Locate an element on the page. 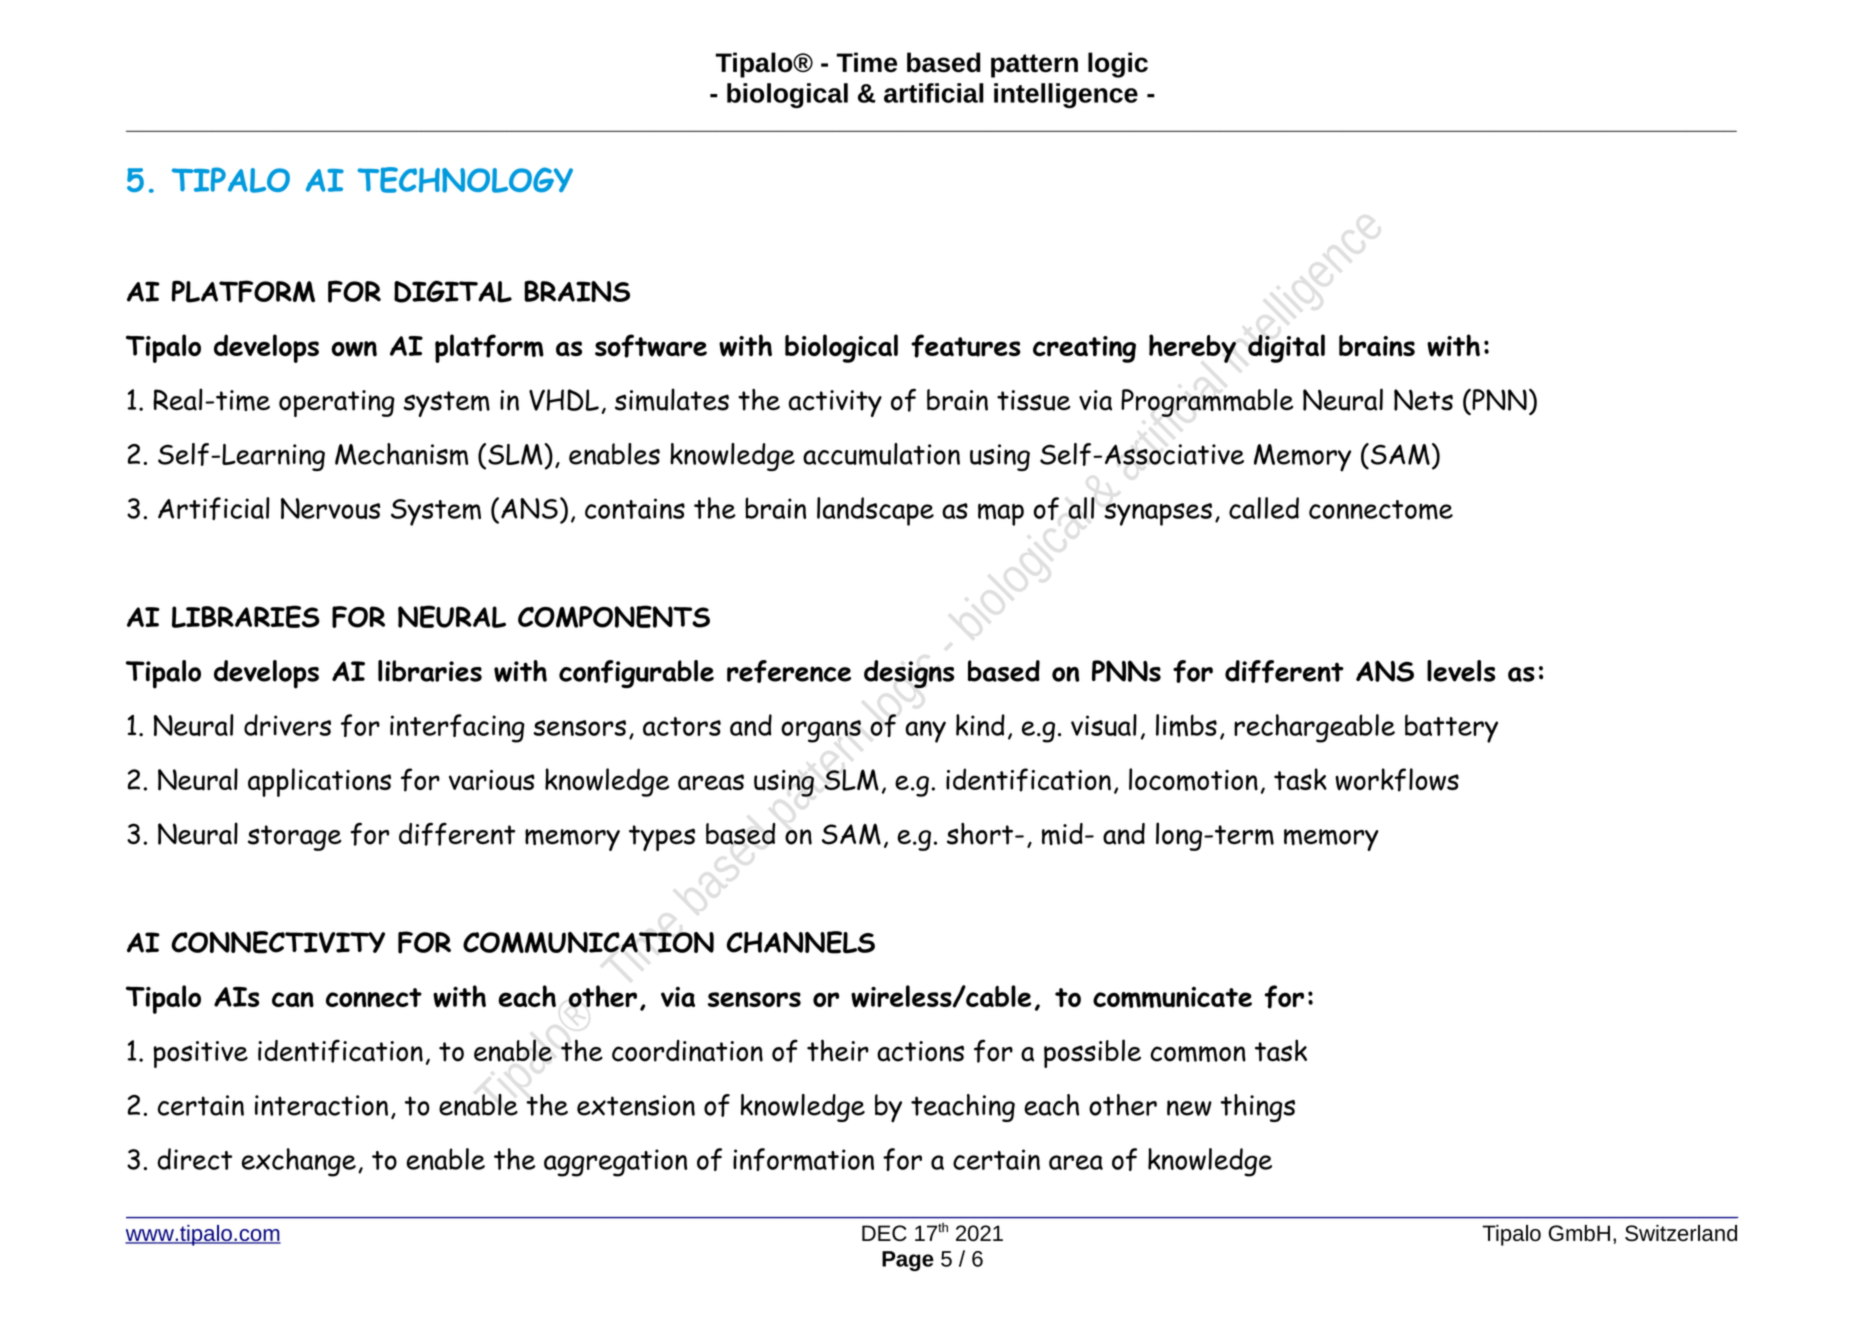 This document has height=1318, width=1864. drivers is located at coordinates (287, 725).
